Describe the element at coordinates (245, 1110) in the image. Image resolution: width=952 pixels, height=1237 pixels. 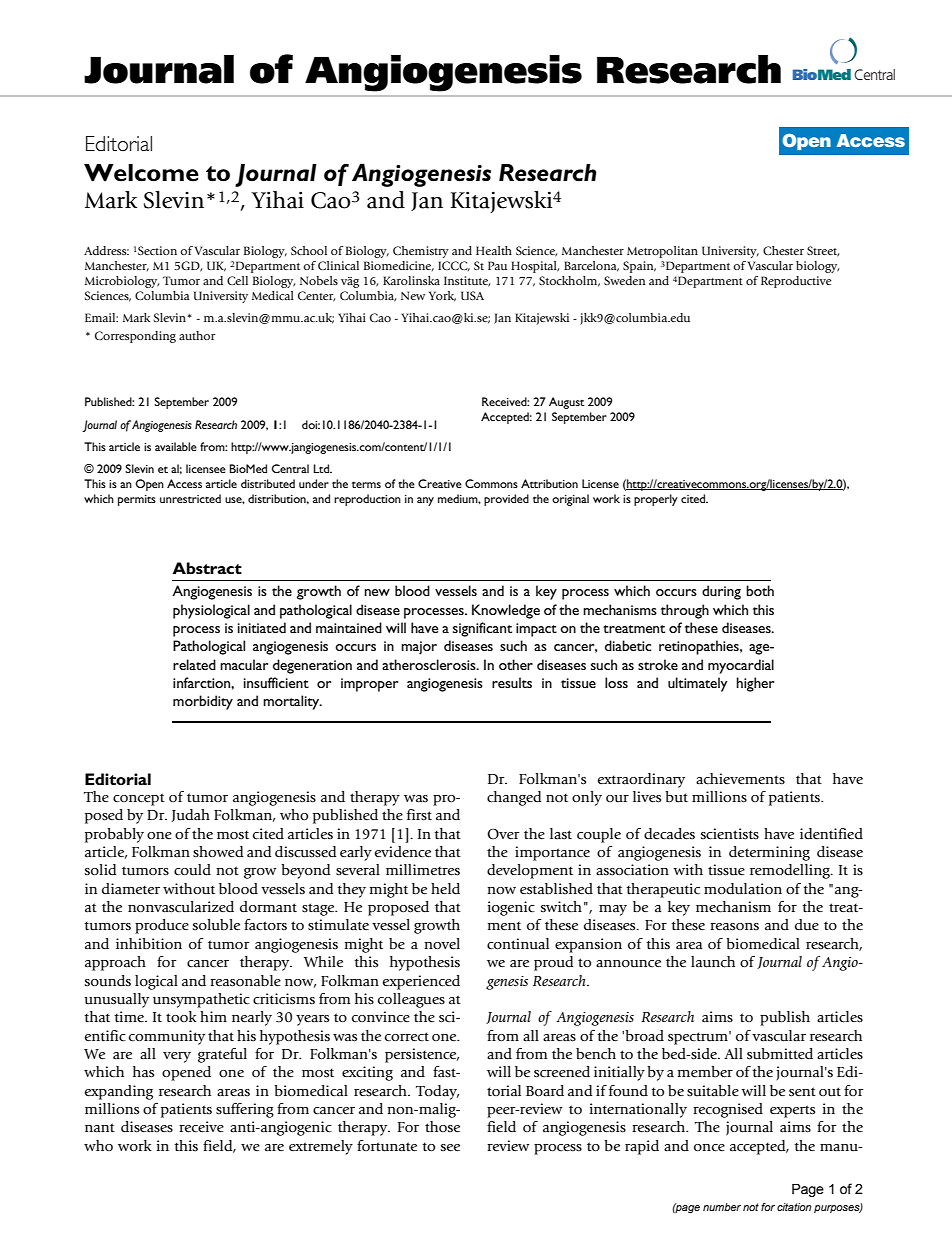
I see `suffering` at that location.
